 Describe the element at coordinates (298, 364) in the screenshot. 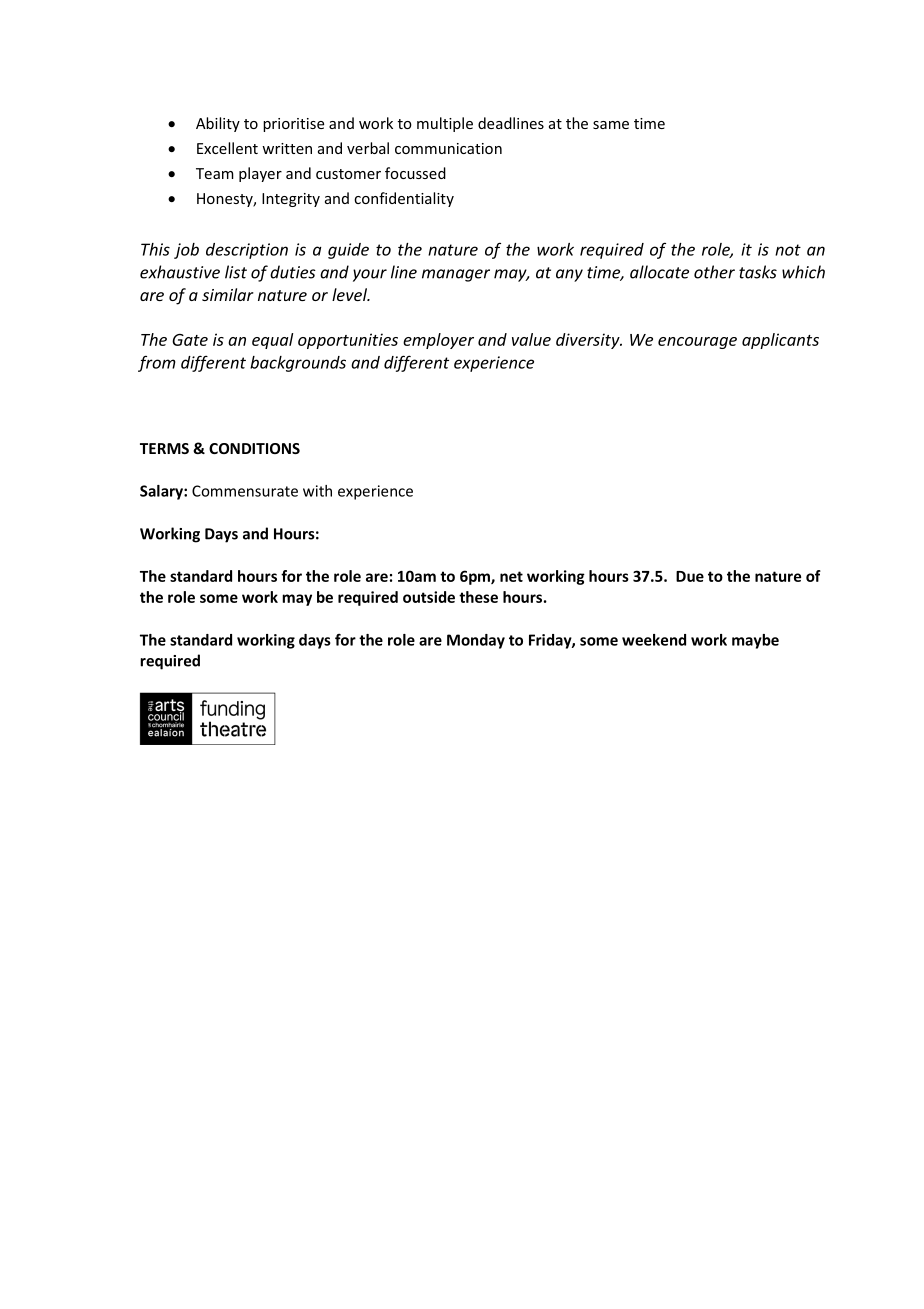

I see `backgrounds` at that location.
